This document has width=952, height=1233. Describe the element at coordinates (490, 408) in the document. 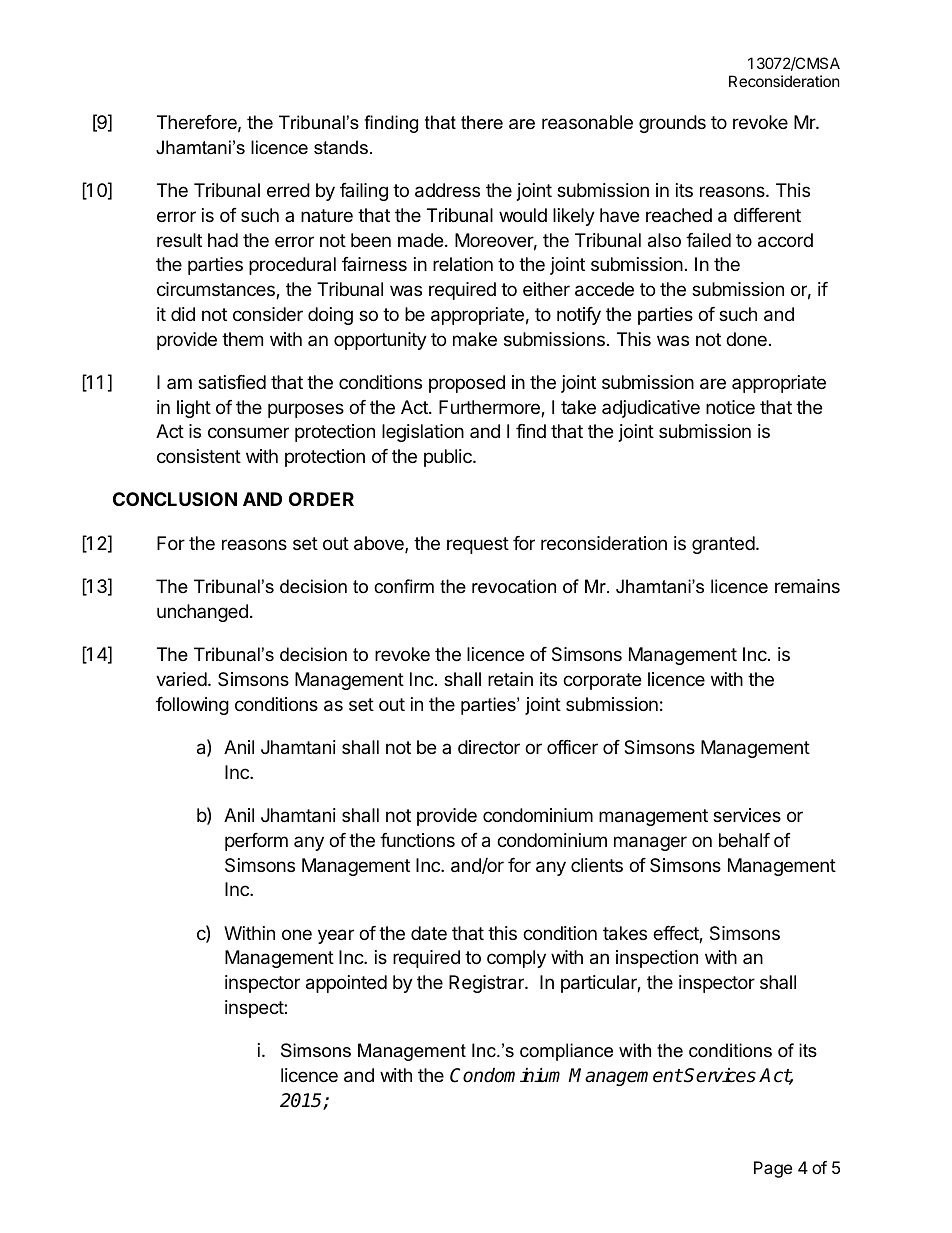

I see `Furthermore` at that location.
